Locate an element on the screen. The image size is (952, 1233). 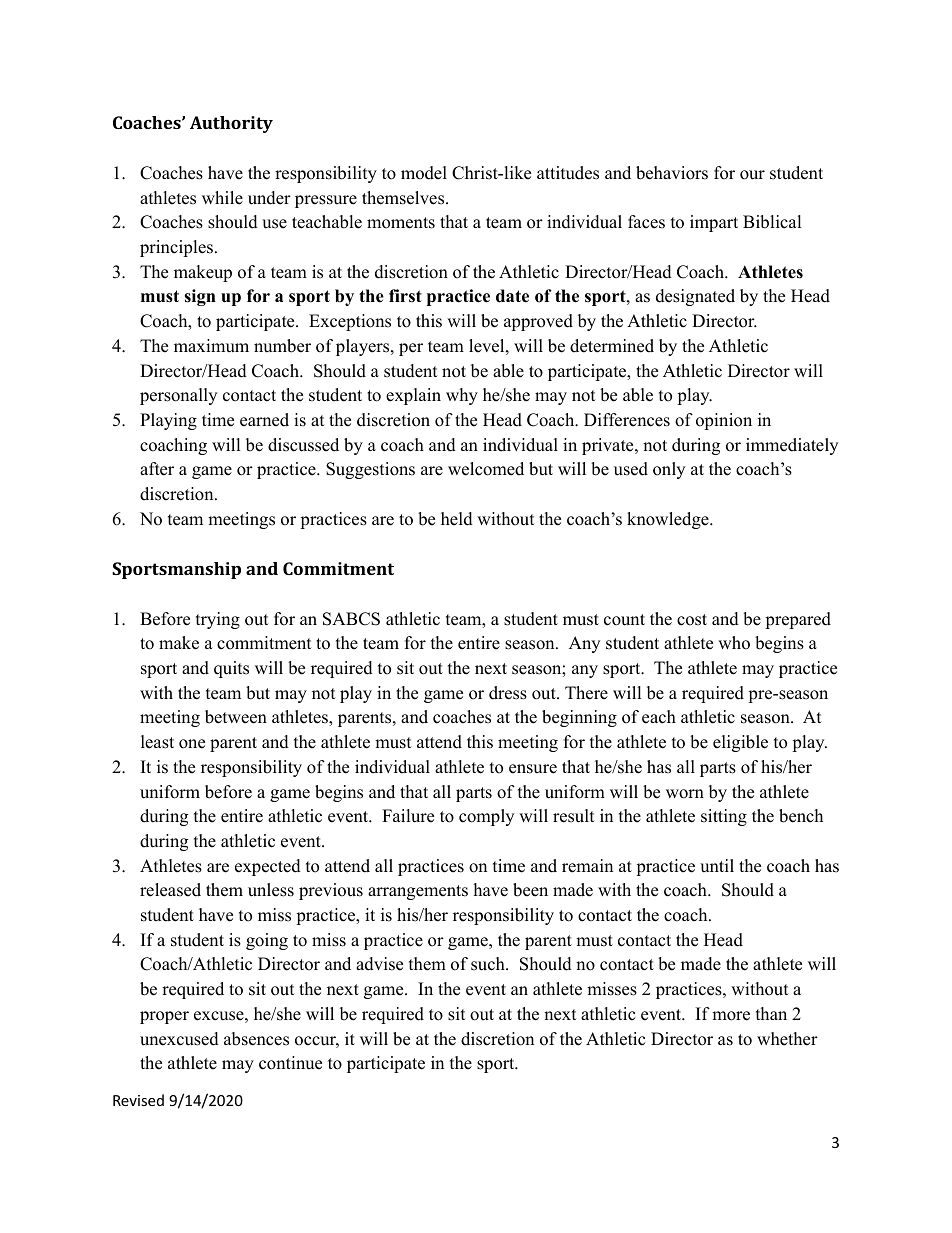
cost is located at coordinates (692, 620).
